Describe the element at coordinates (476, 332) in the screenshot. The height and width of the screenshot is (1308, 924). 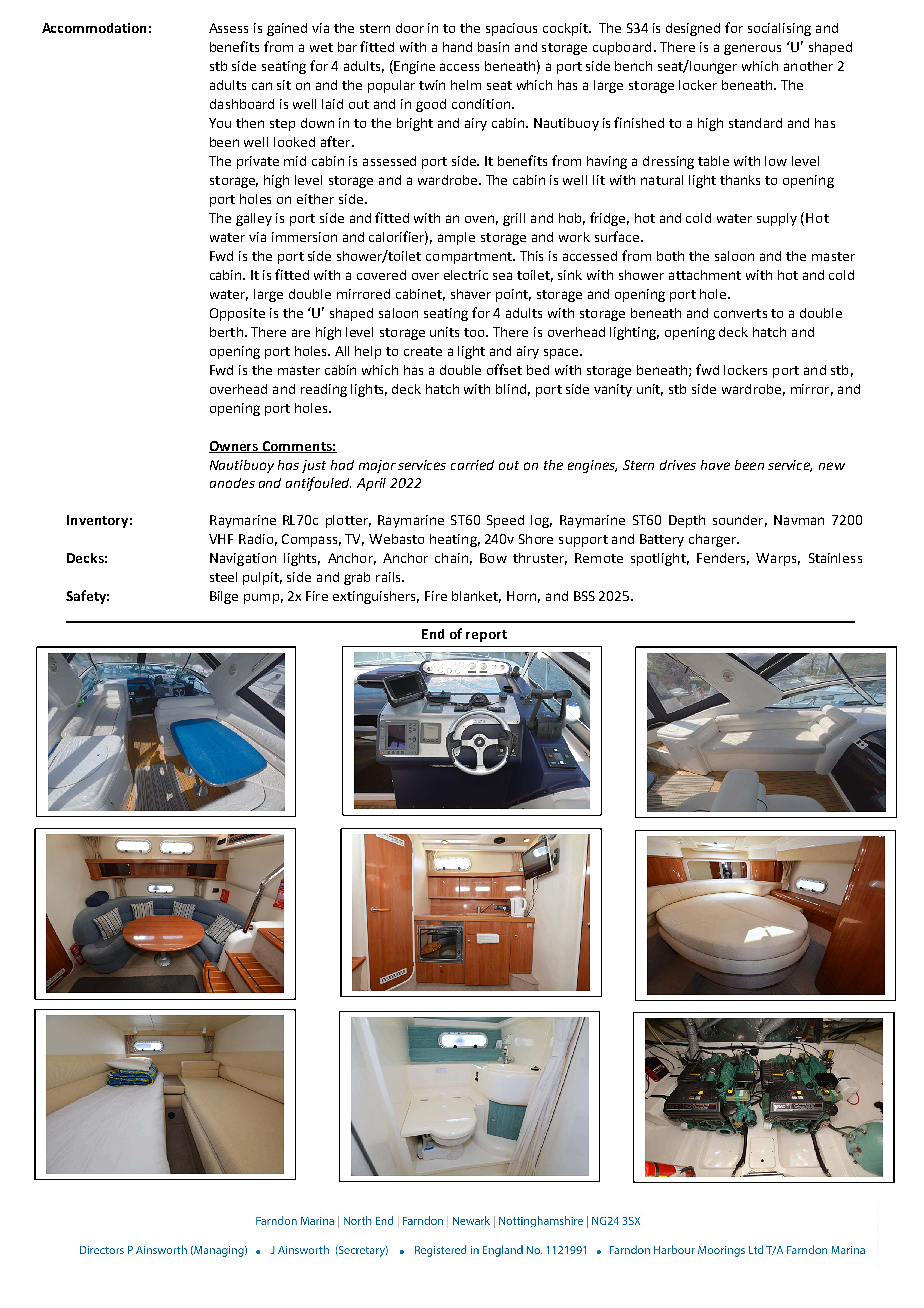
I see `too` at that location.
